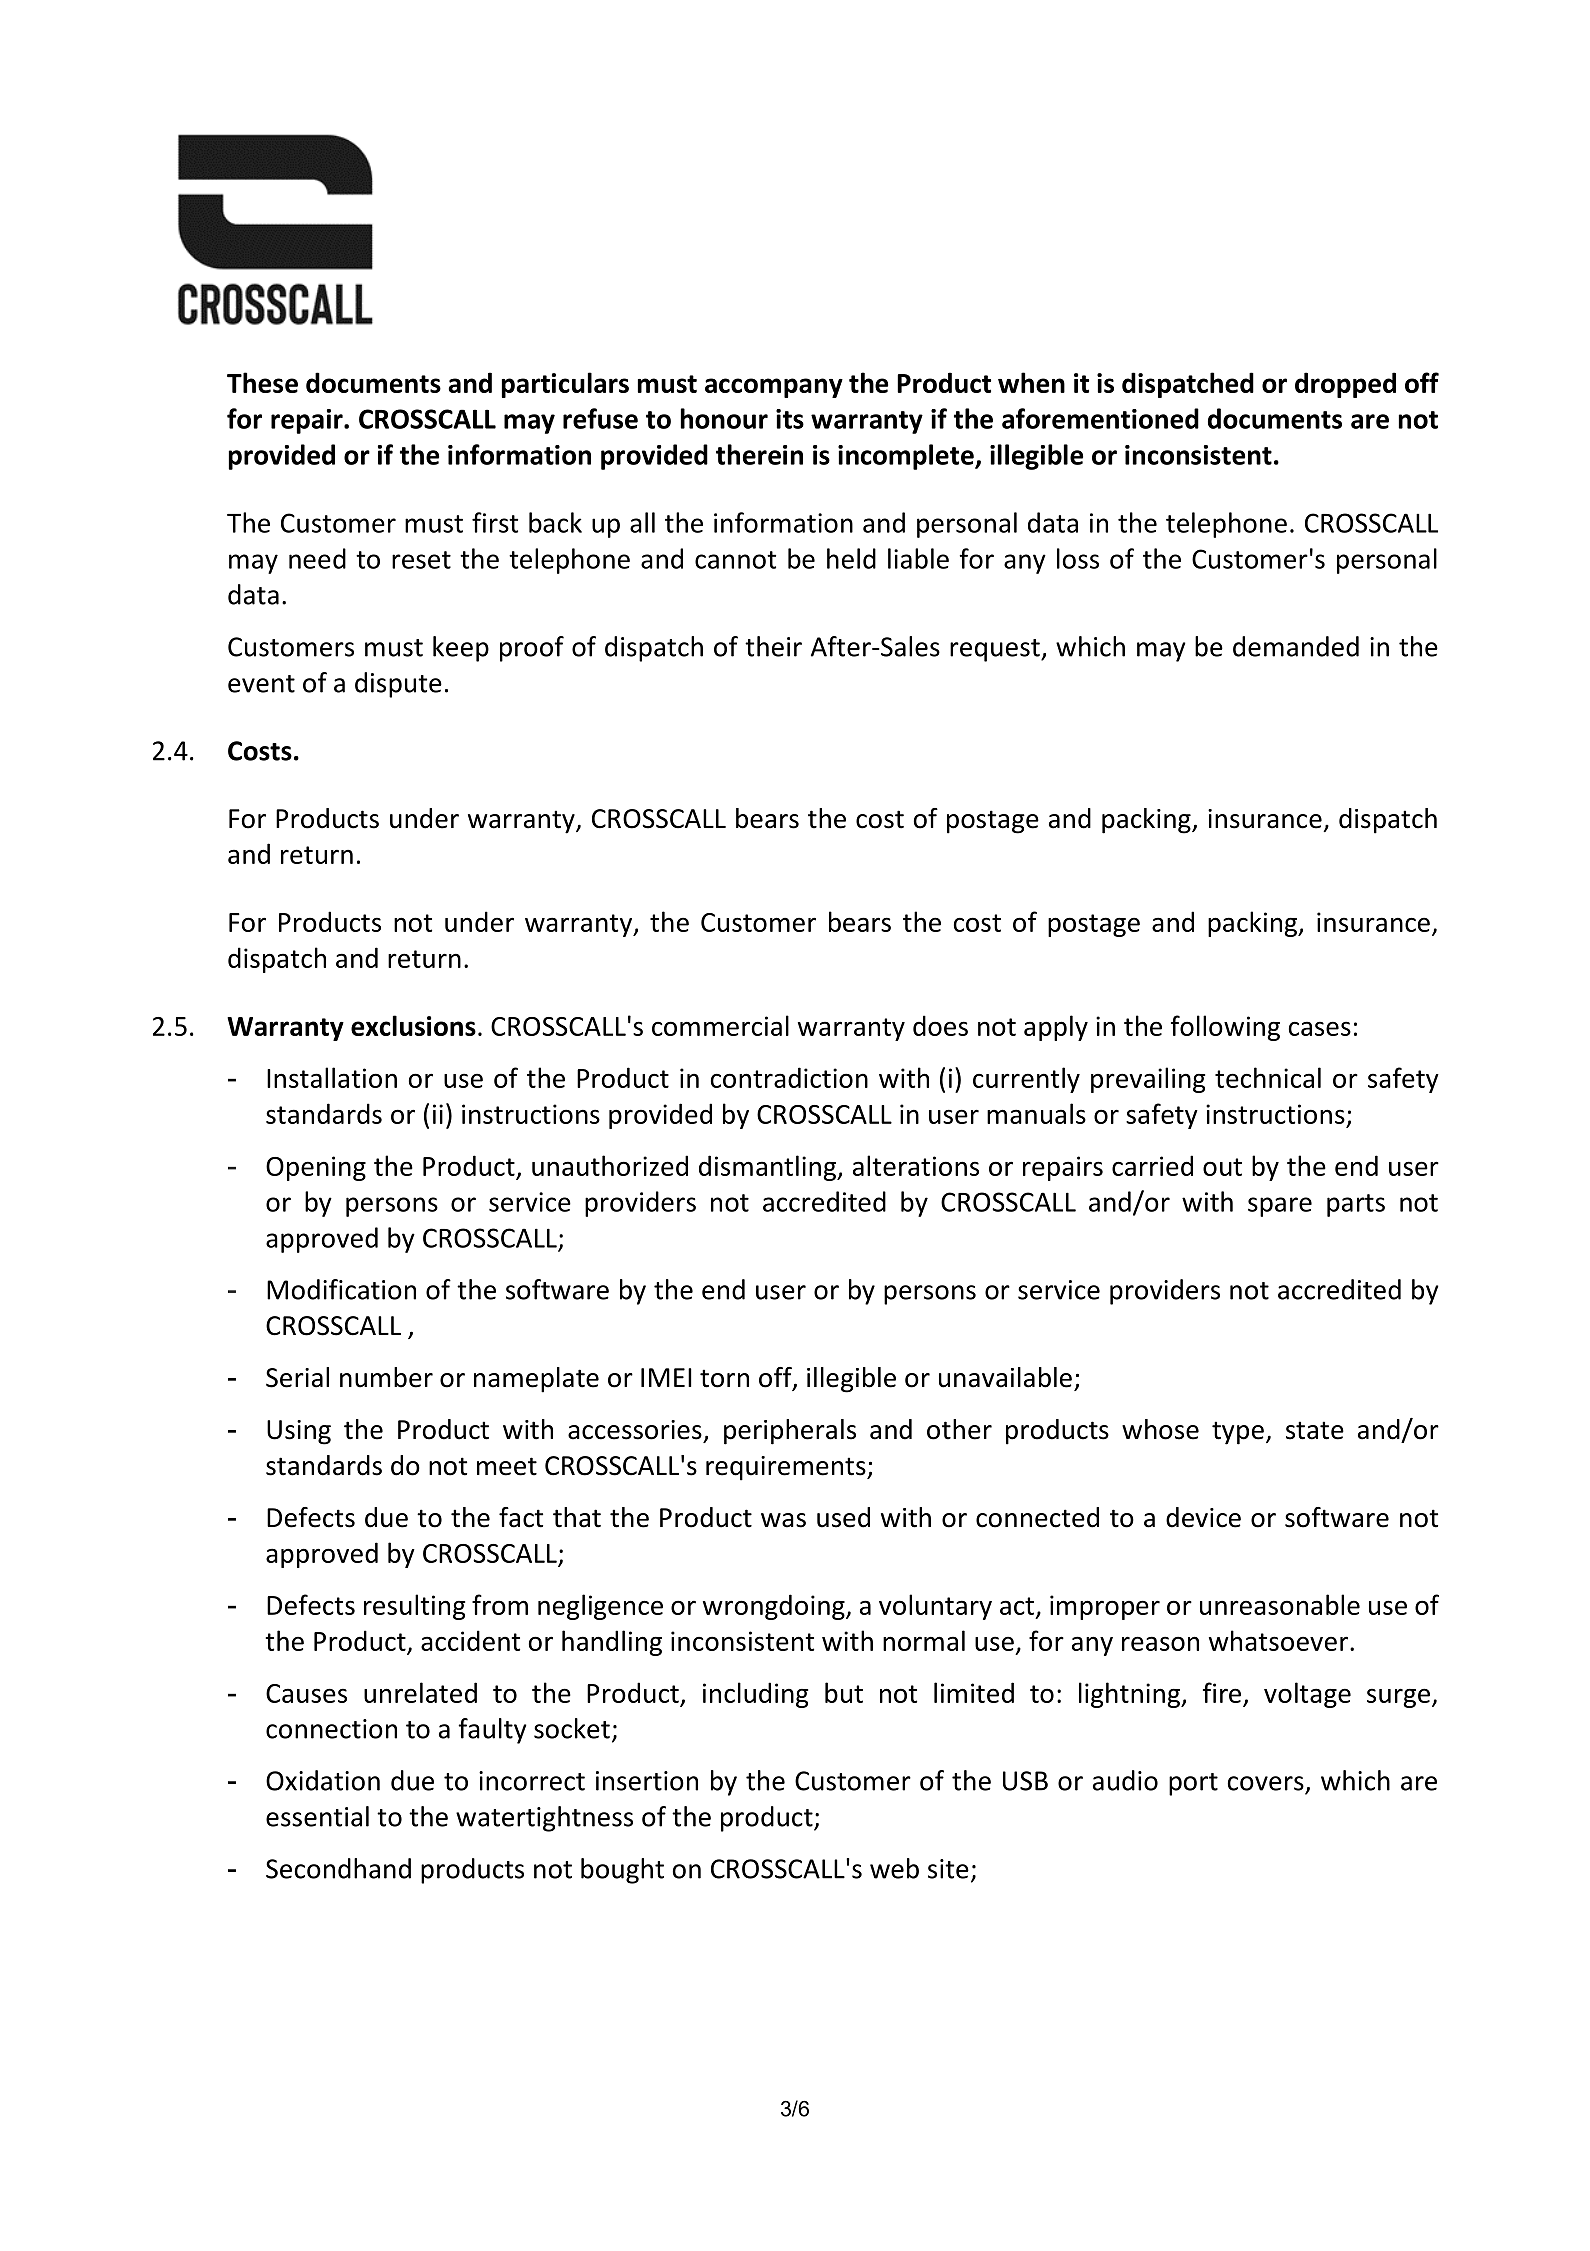  I want to click on commercial, so click(720, 1025).
